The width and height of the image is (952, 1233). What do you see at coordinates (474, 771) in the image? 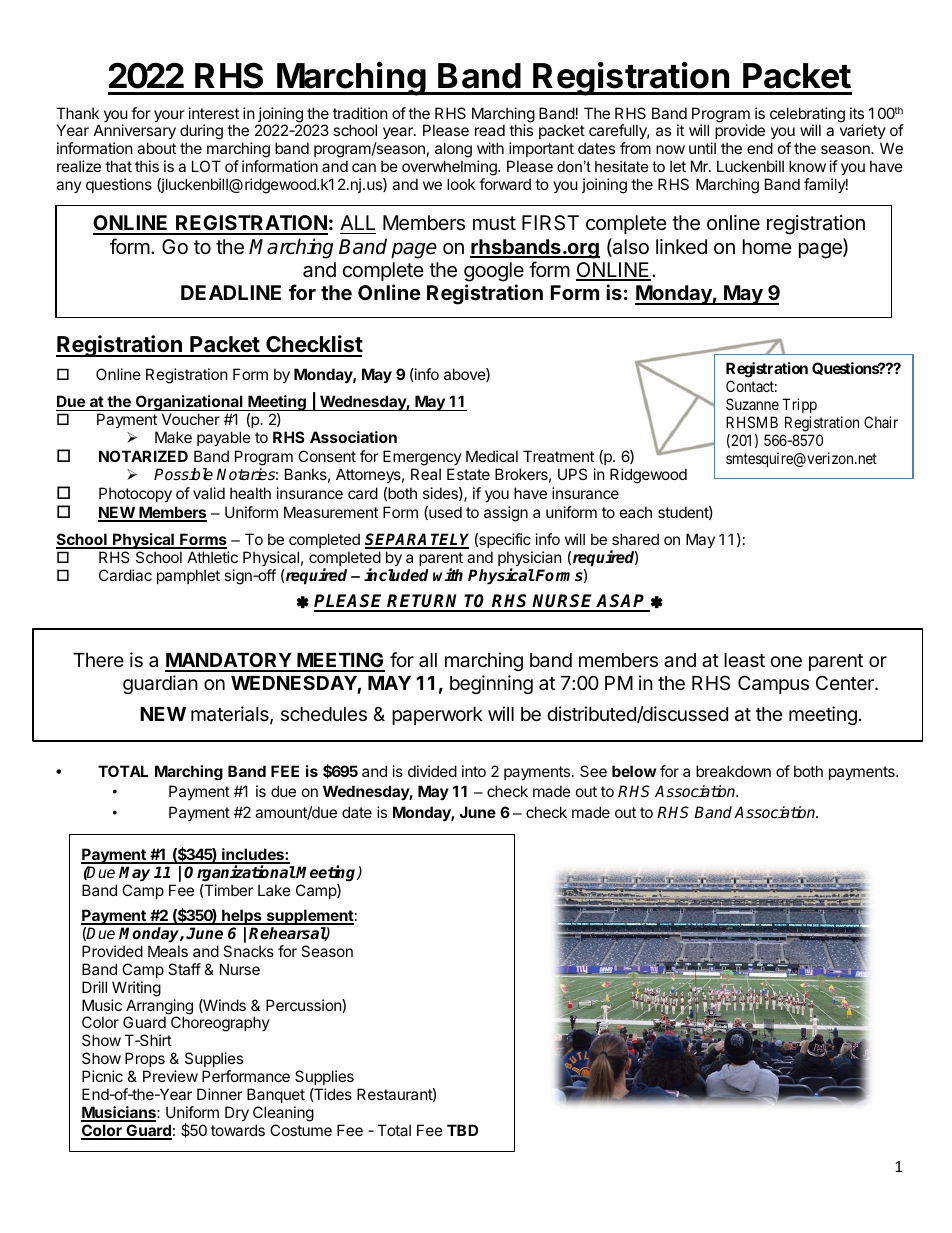
I see `into` at bounding box center [474, 771].
